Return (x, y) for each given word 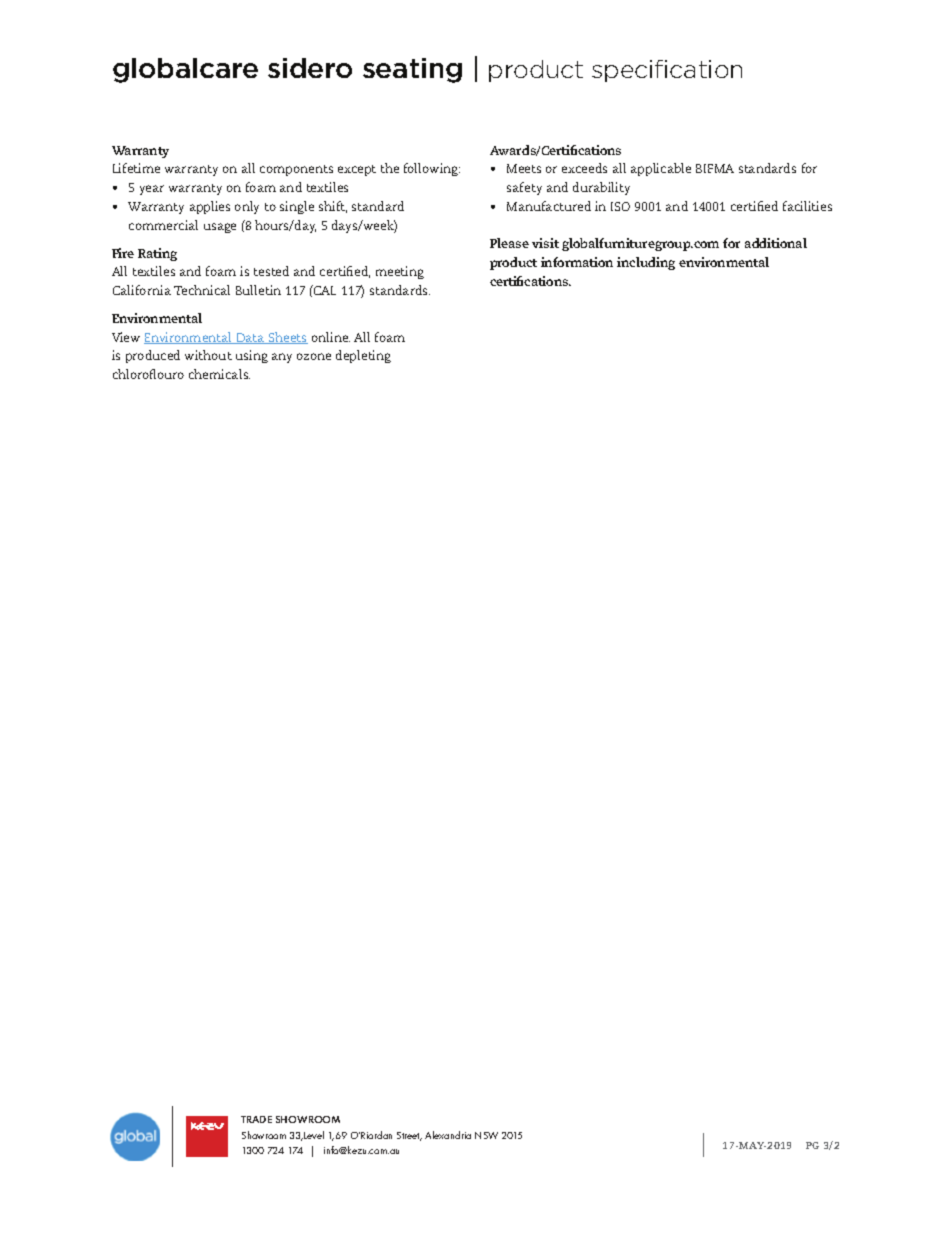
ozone (314, 356)
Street (409, 1136)
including (646, 263)
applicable (661, 169)
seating (412, 70)
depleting (363, 356)
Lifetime (136, 168)
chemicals (219, 374)
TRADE (256, 1119)
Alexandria (448, 1135)
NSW (486, 1135)
